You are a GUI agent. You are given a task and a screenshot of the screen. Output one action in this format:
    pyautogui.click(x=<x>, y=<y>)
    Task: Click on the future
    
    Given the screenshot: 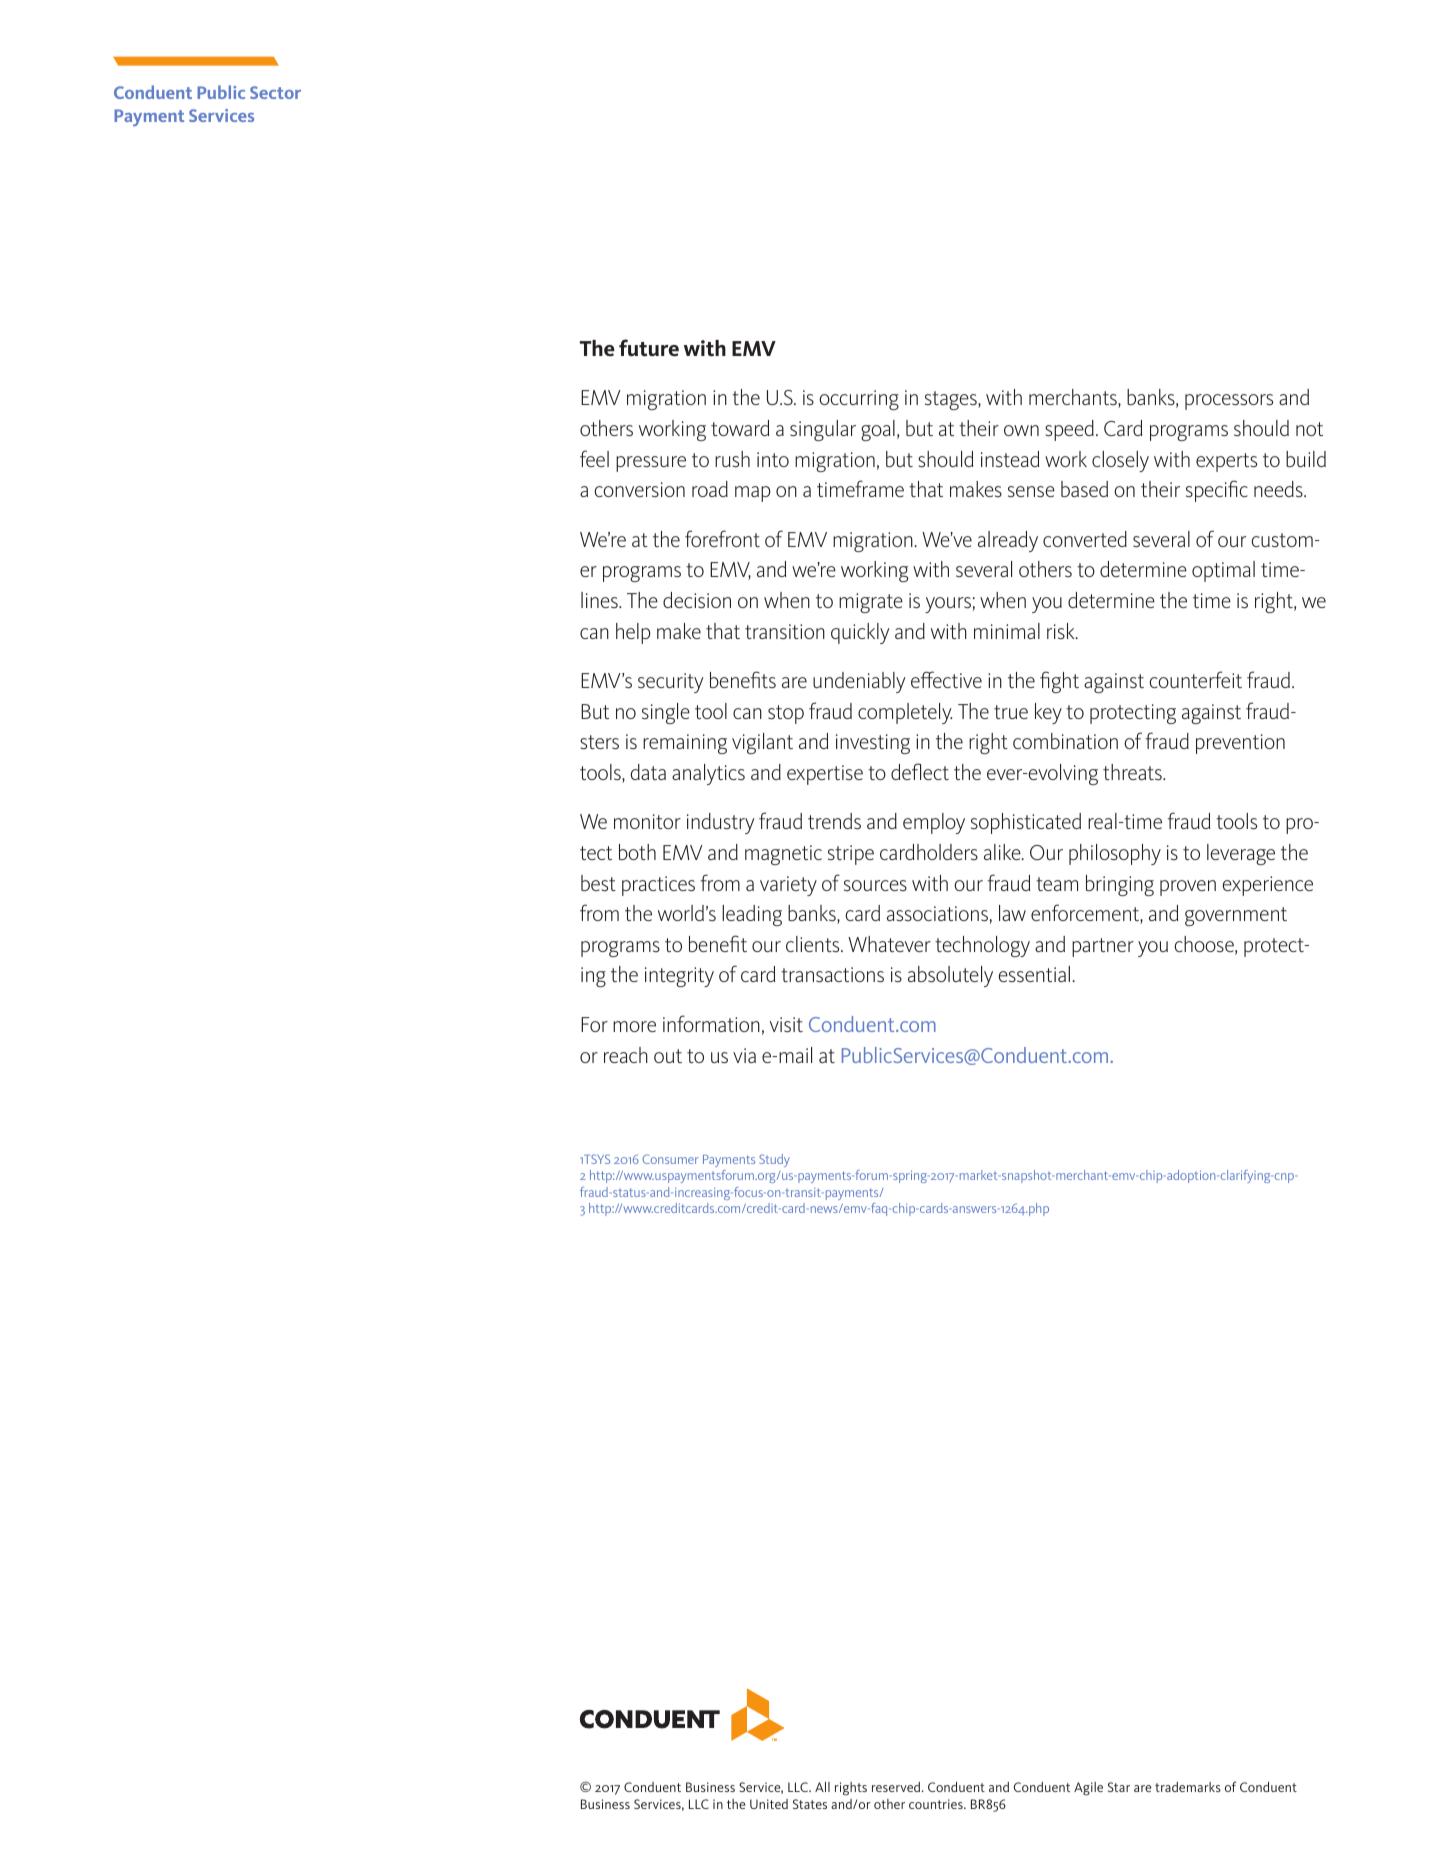 What is the action you would take?
    pyautogui.click(x=649, y=348)
